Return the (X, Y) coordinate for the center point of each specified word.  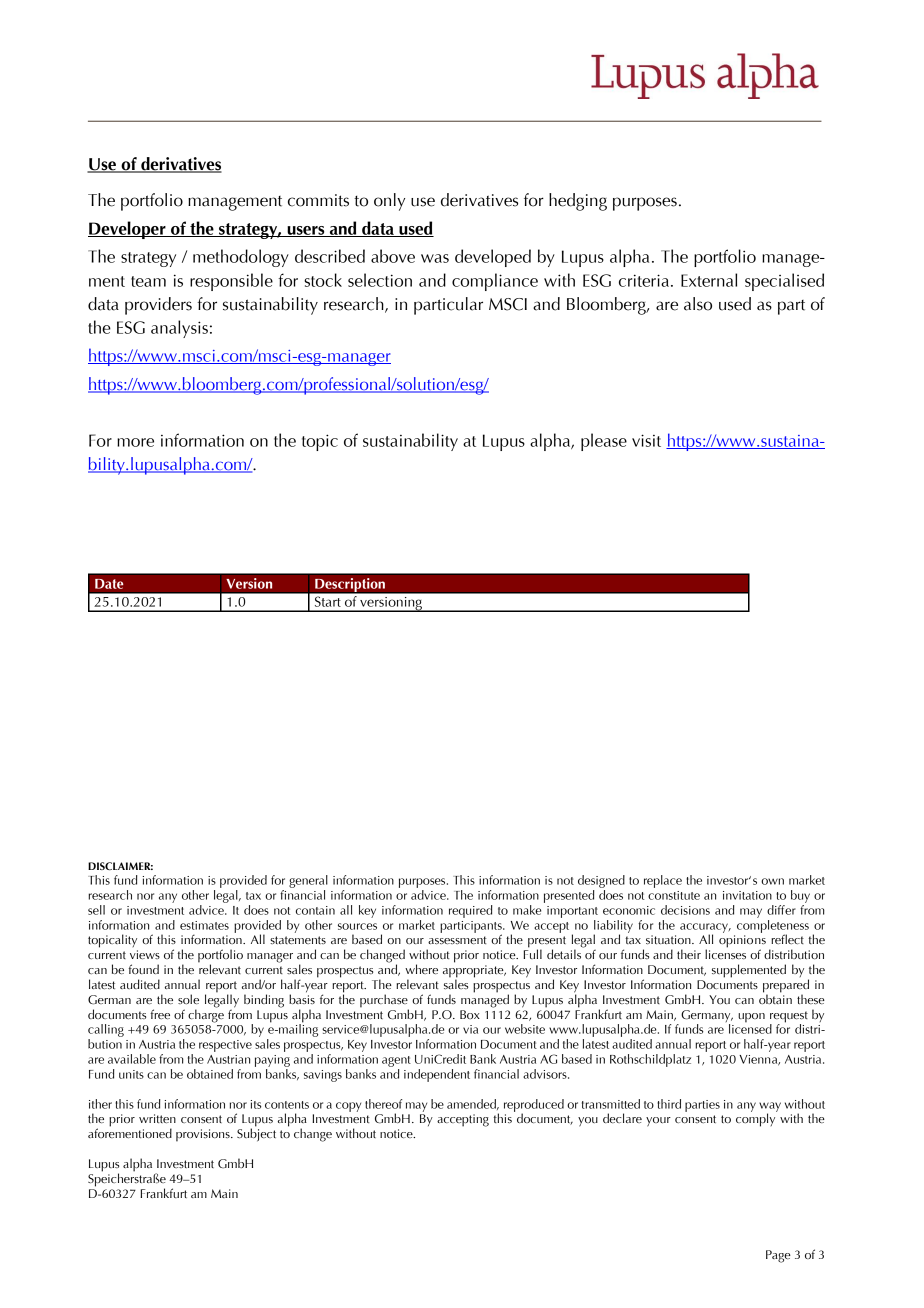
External (709, 280)
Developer (128, 230)
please (604, 442)
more (135, 442)
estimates (204, 925)
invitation (747, 895)
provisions (204, 1135)
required (470, 911)
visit (646, 440)
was (435, 258)
